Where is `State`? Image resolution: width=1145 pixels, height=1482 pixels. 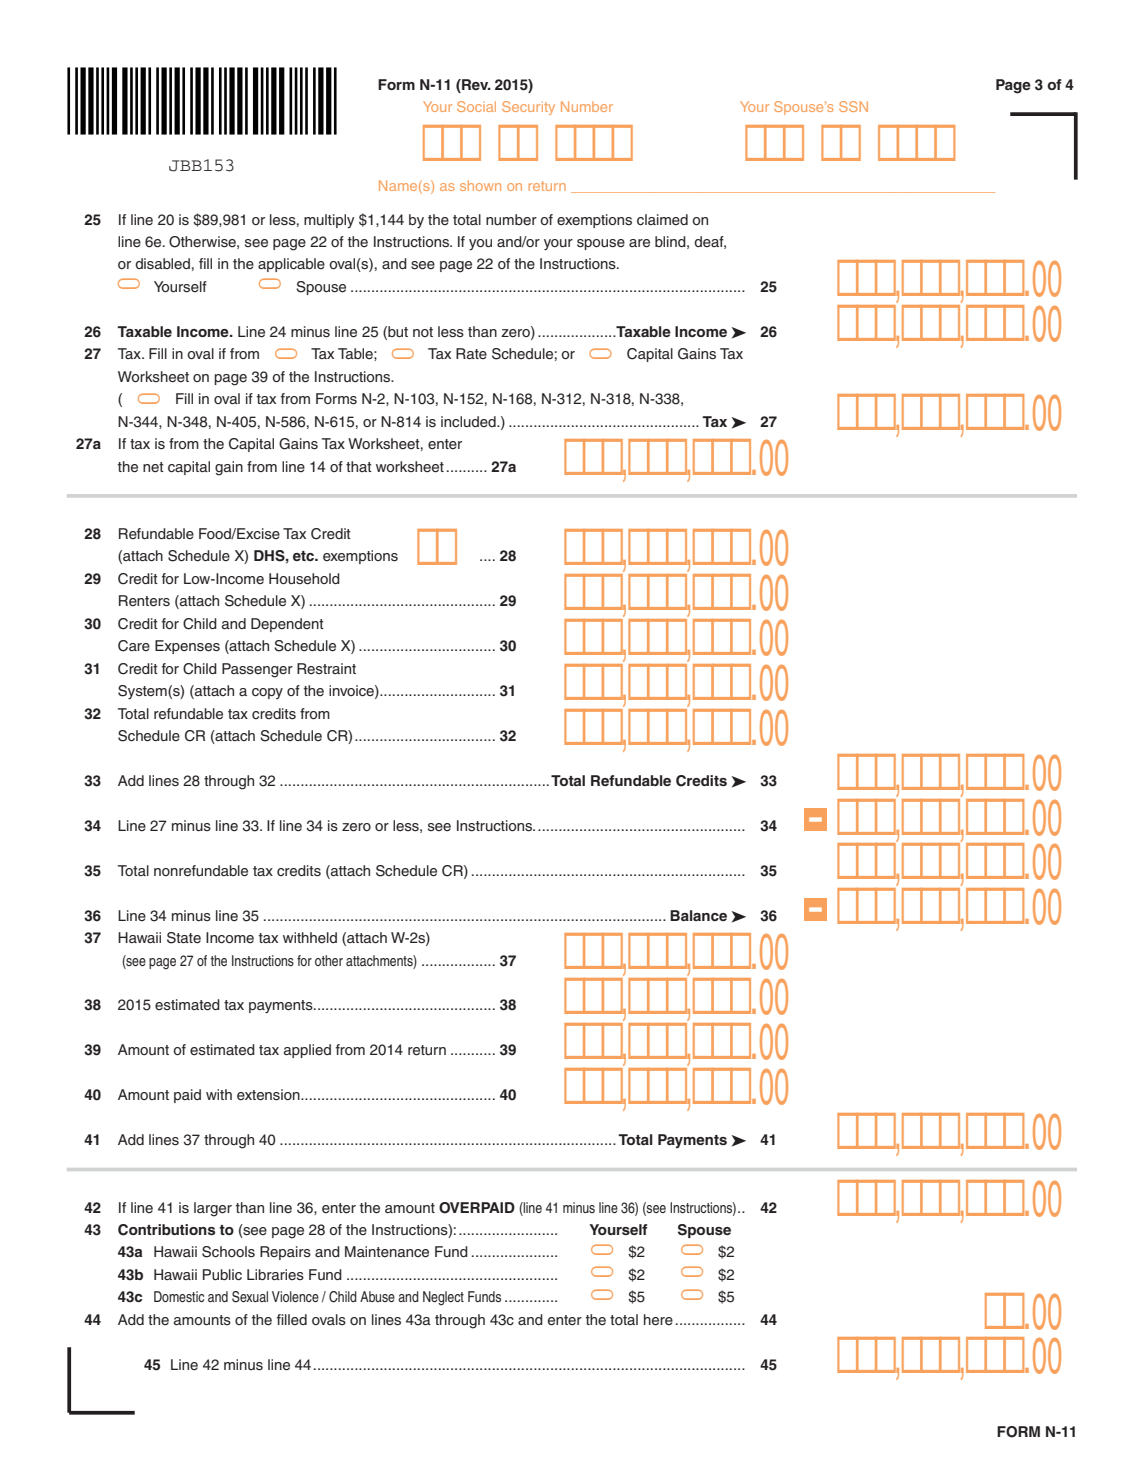 State is located at coordinates (184, 938).
